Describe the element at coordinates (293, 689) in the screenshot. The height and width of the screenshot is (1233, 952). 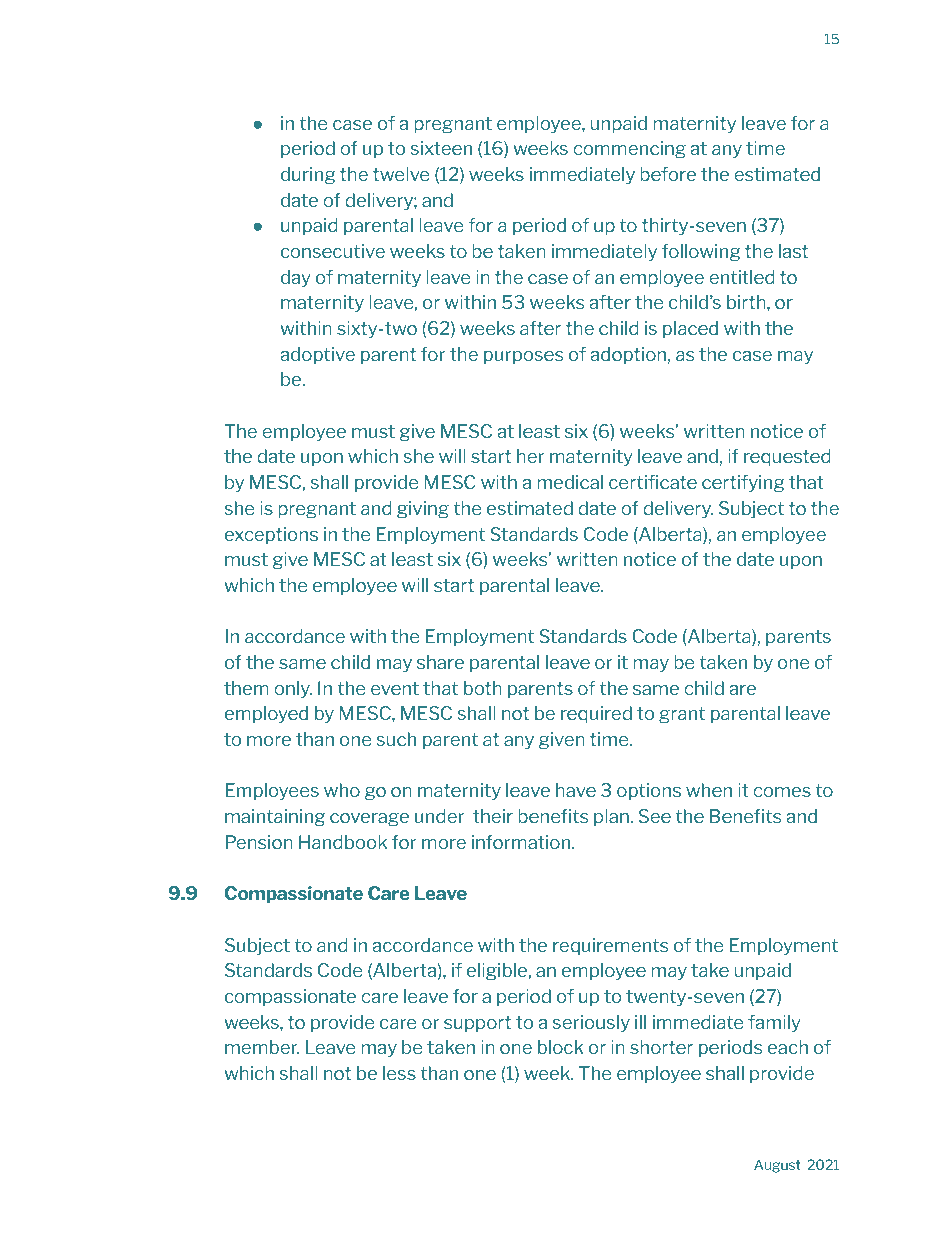
I see `only` at that location.
